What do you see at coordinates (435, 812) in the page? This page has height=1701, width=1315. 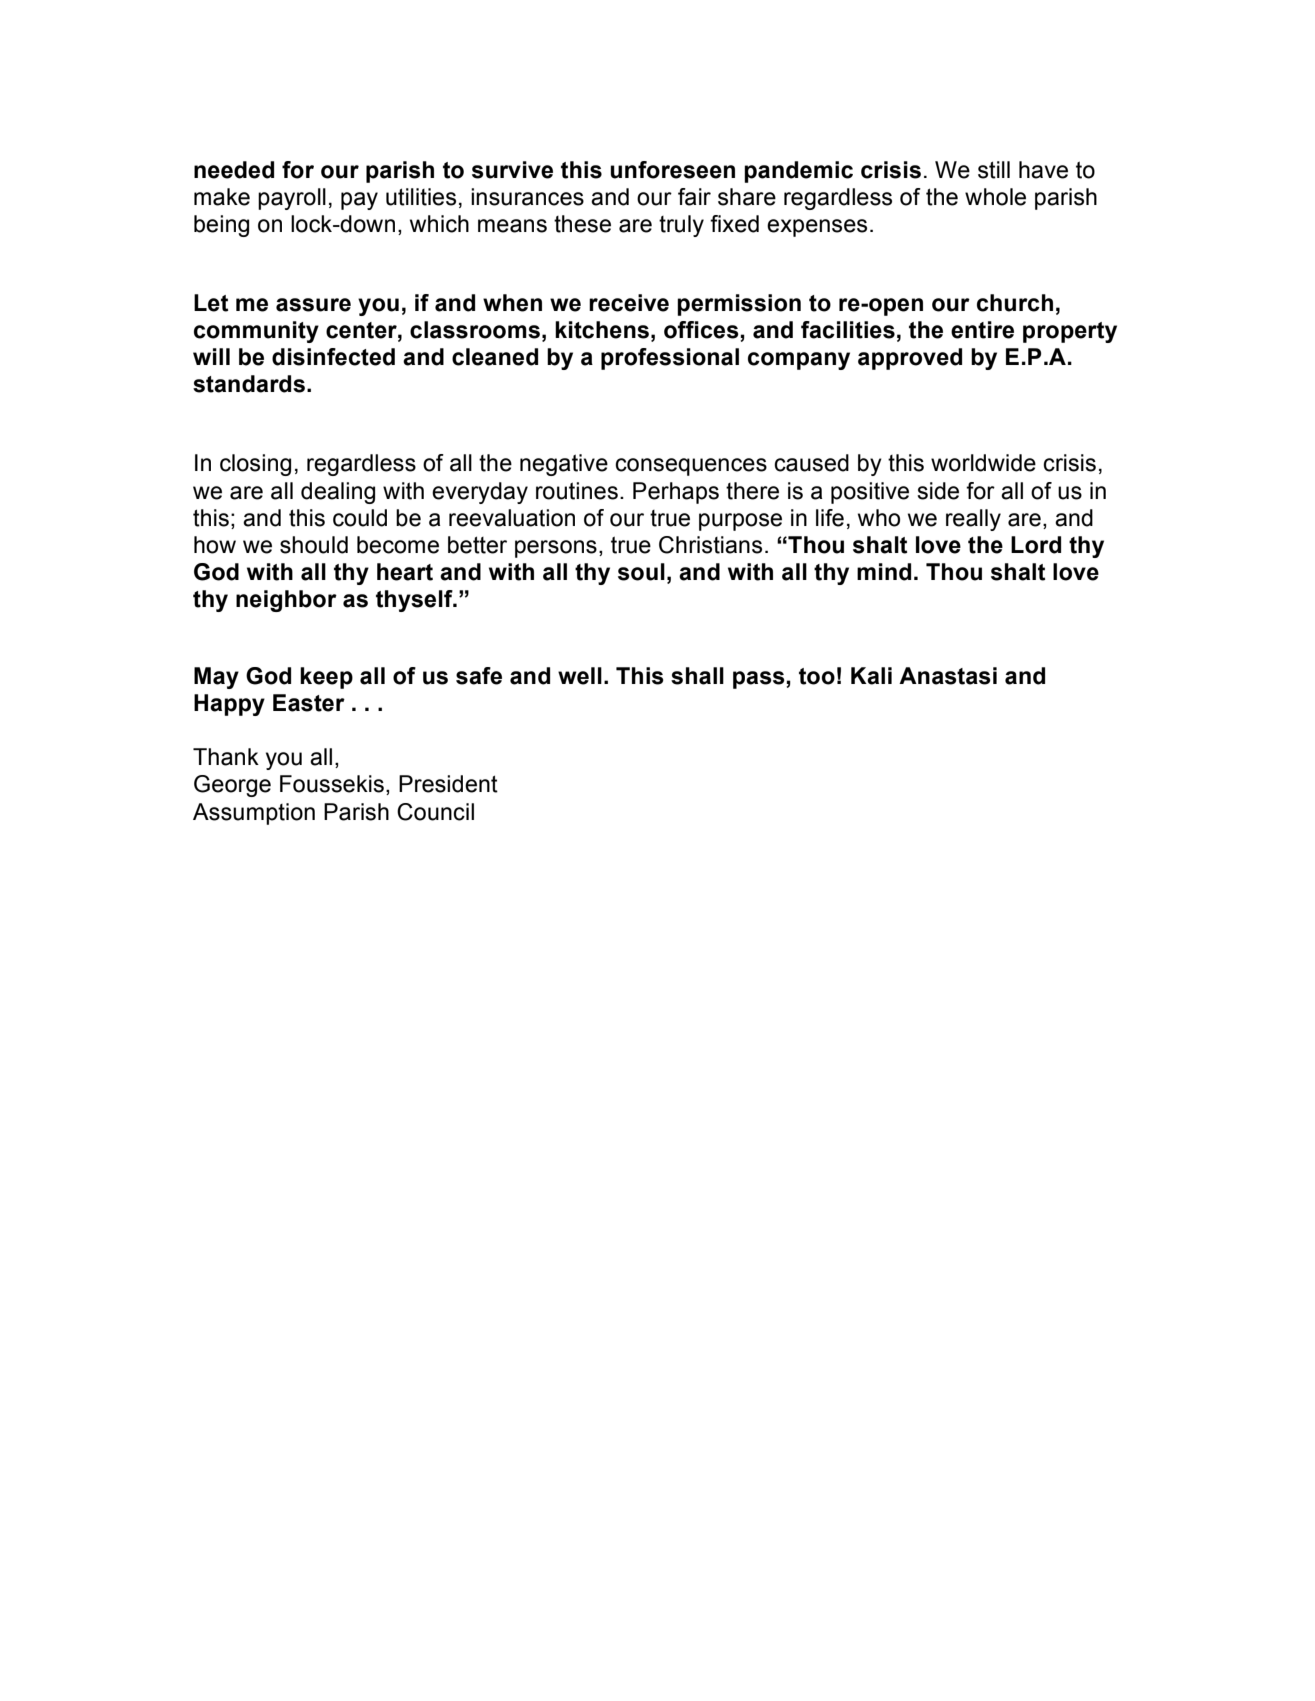 I see `Council` at bounding box center [435, 812].
